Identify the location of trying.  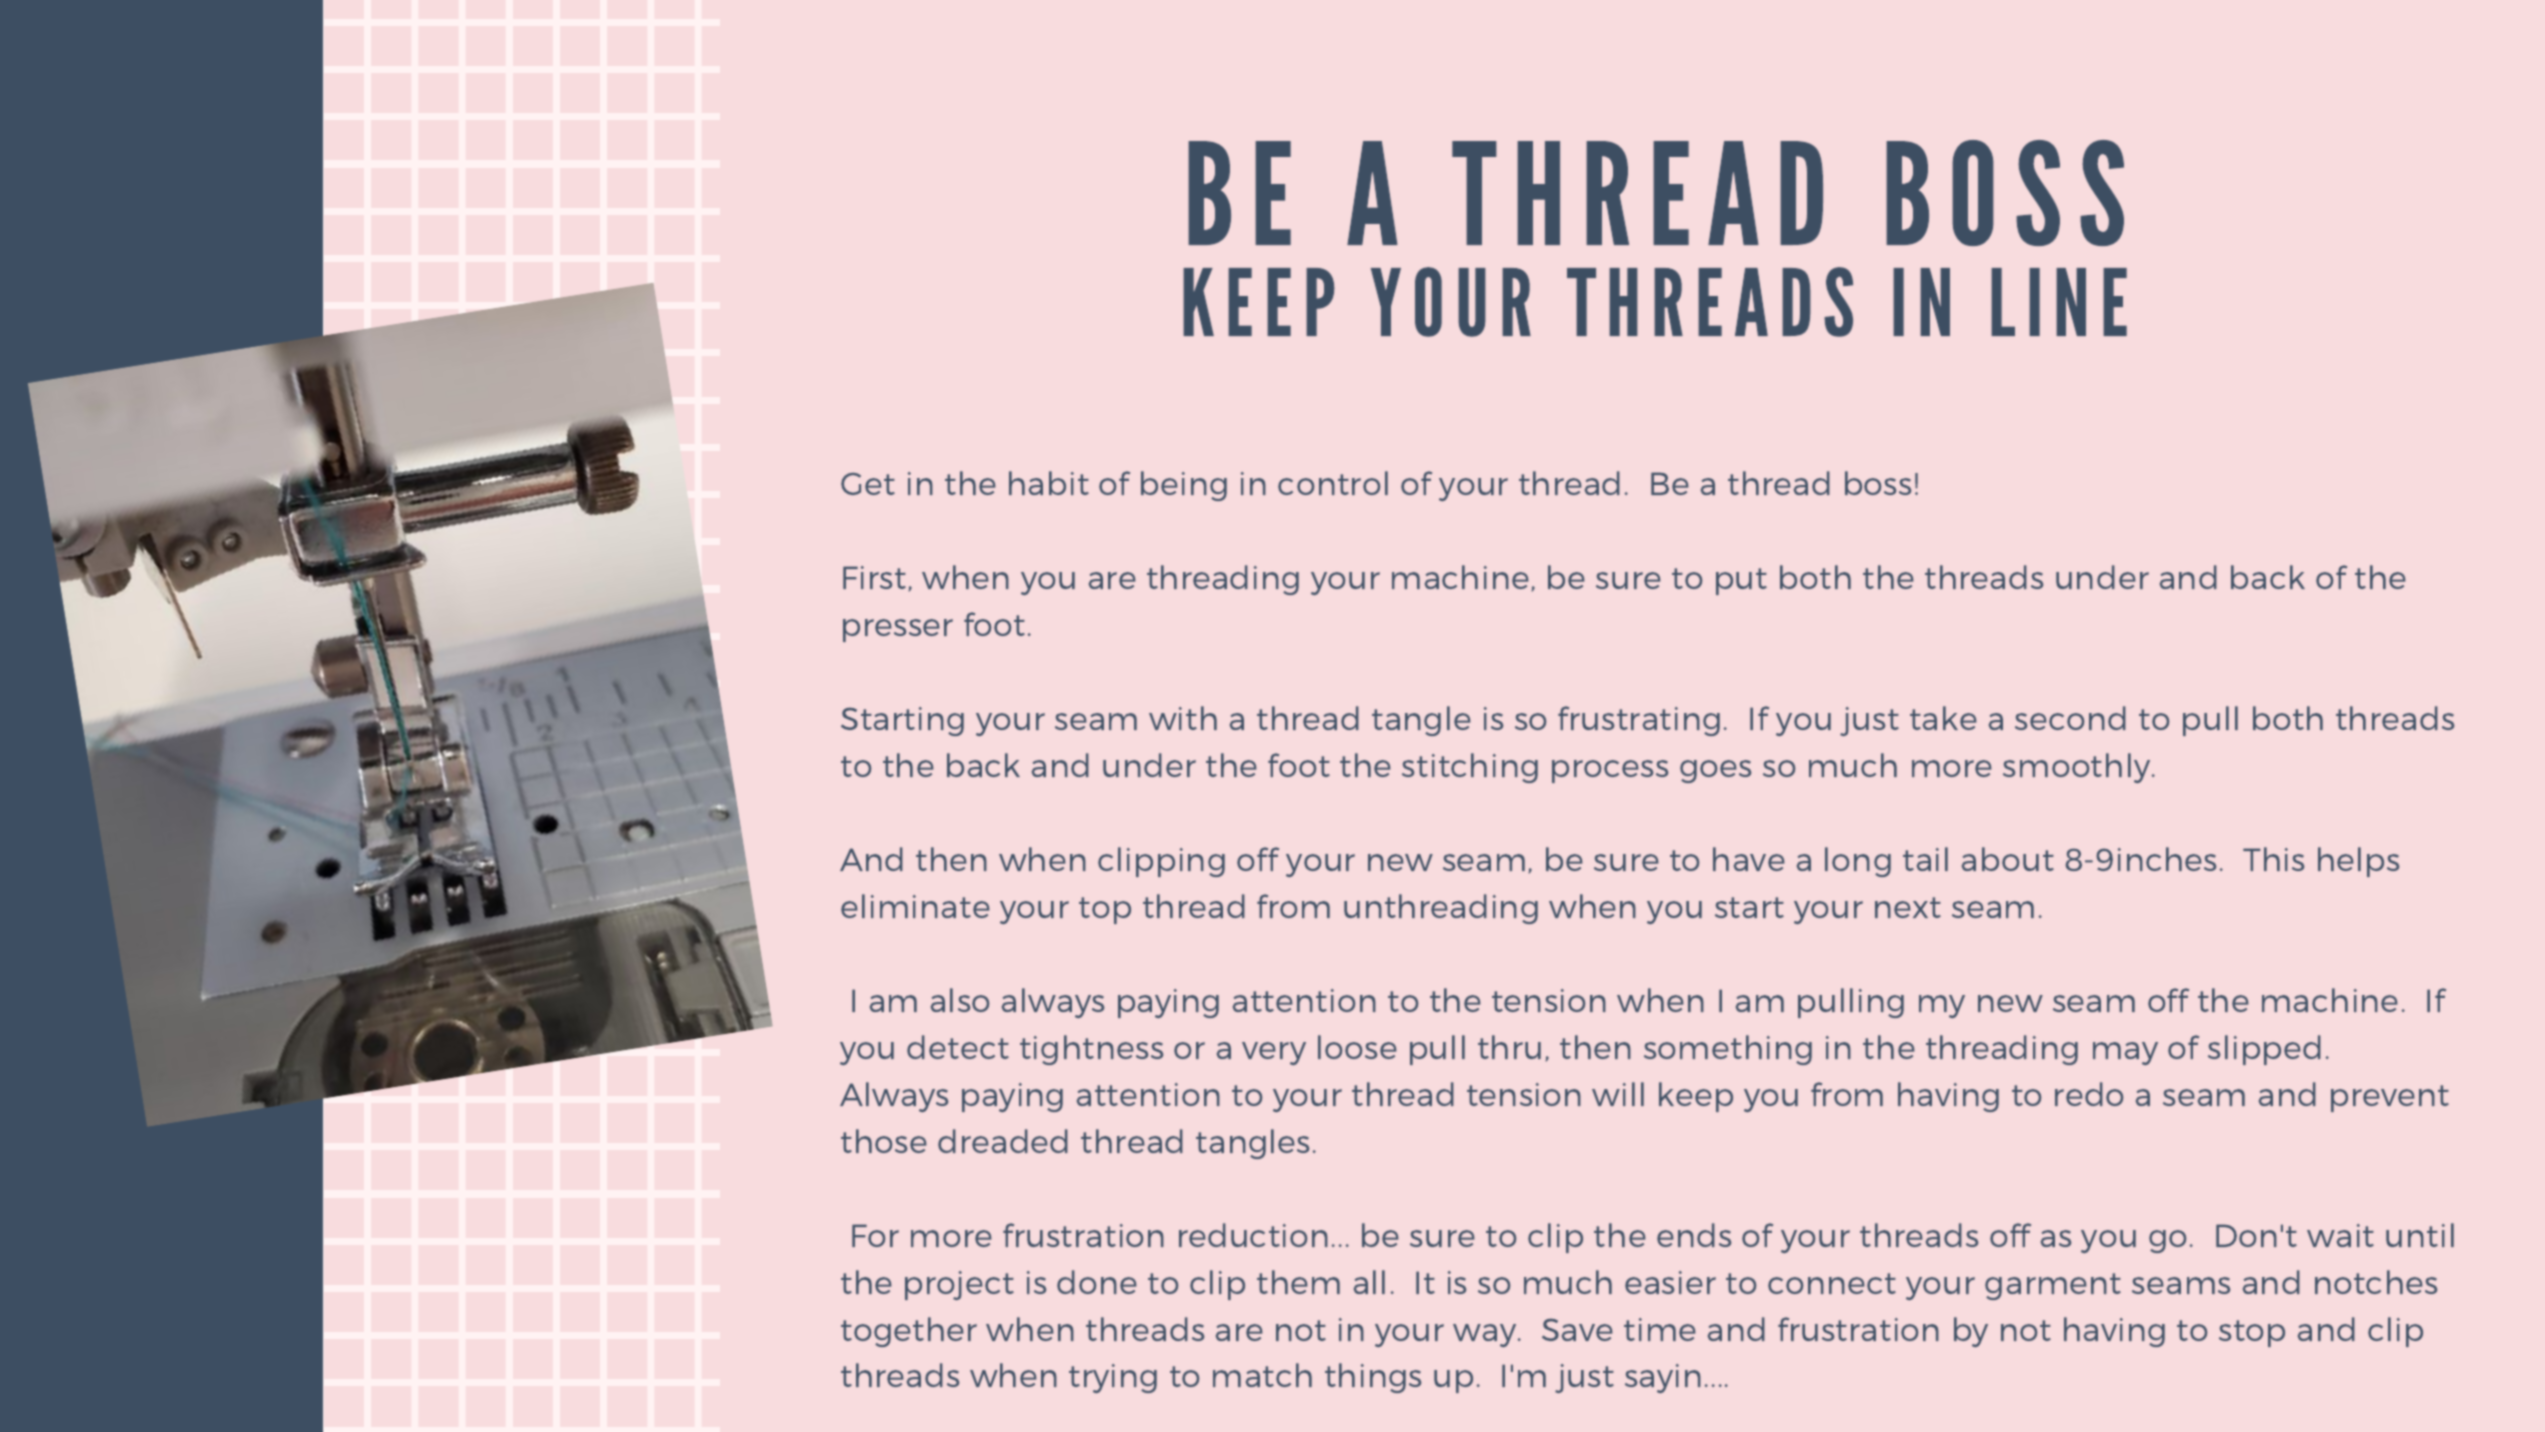
(1113, 1378).
